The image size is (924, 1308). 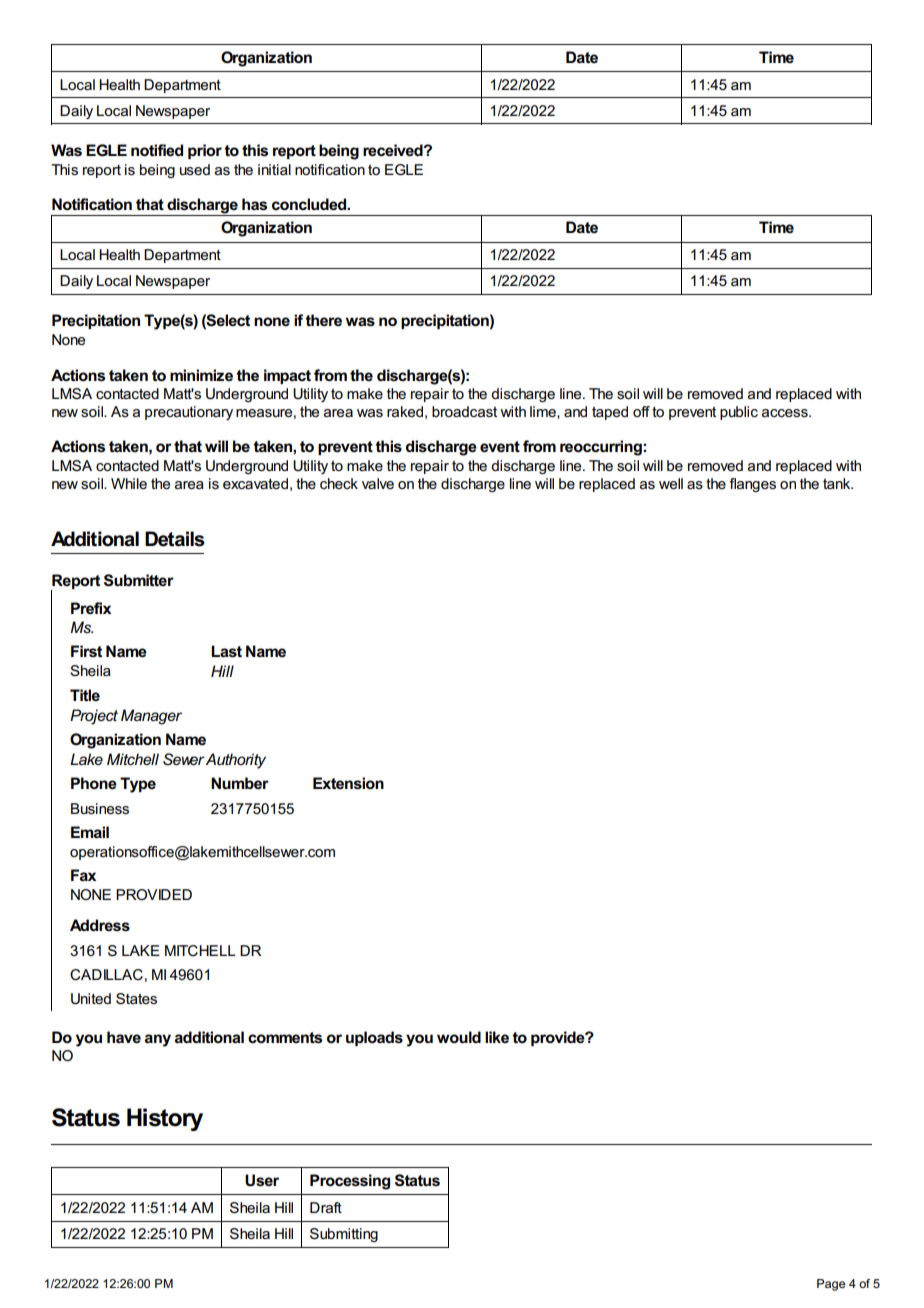 I want to click on Address, so click(x=100, y=925).
